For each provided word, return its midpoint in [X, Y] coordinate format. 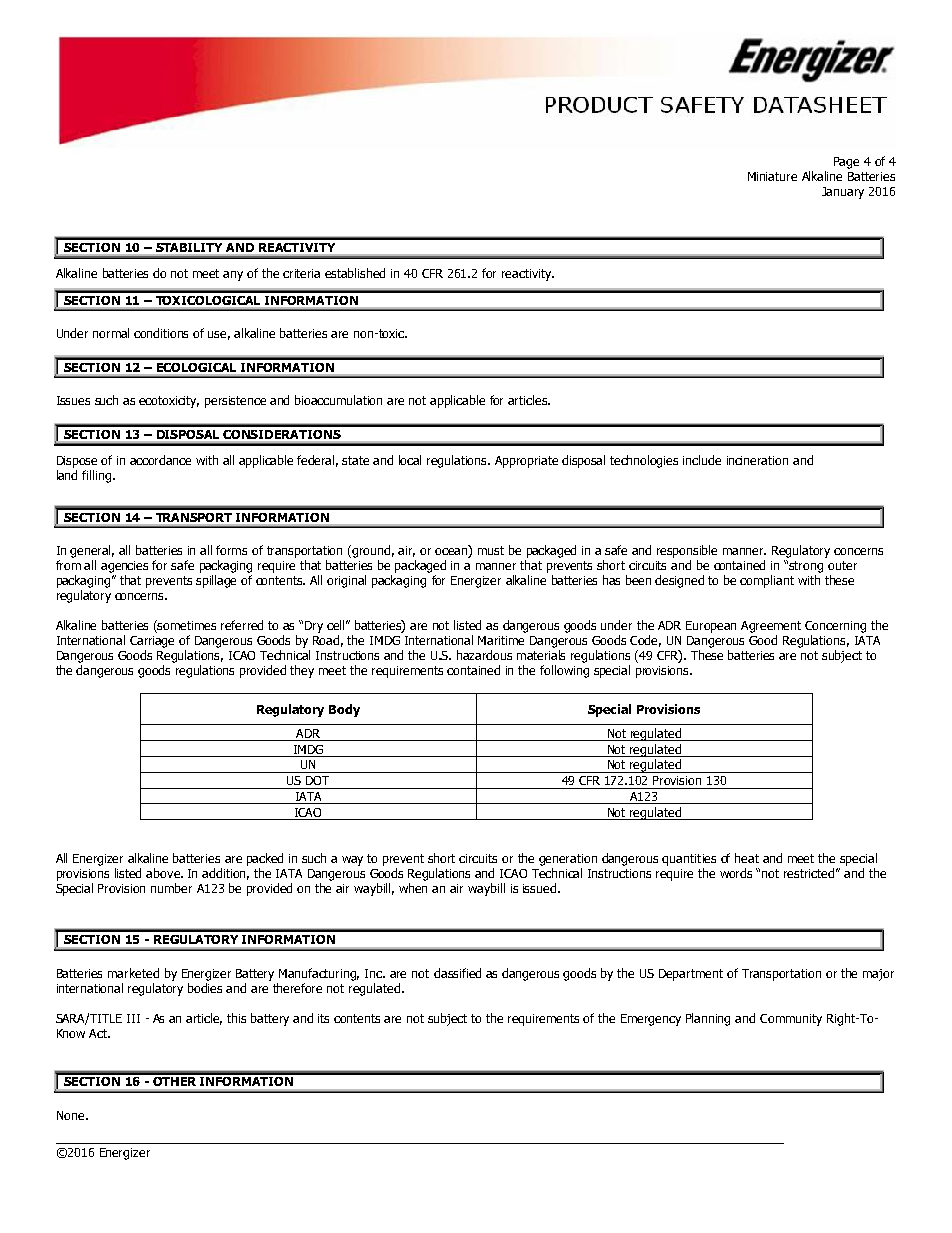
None [72, 1115]
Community [791, 1020]
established [355, 273]
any [233, 276]
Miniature [772, 176]
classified [457, 973]
